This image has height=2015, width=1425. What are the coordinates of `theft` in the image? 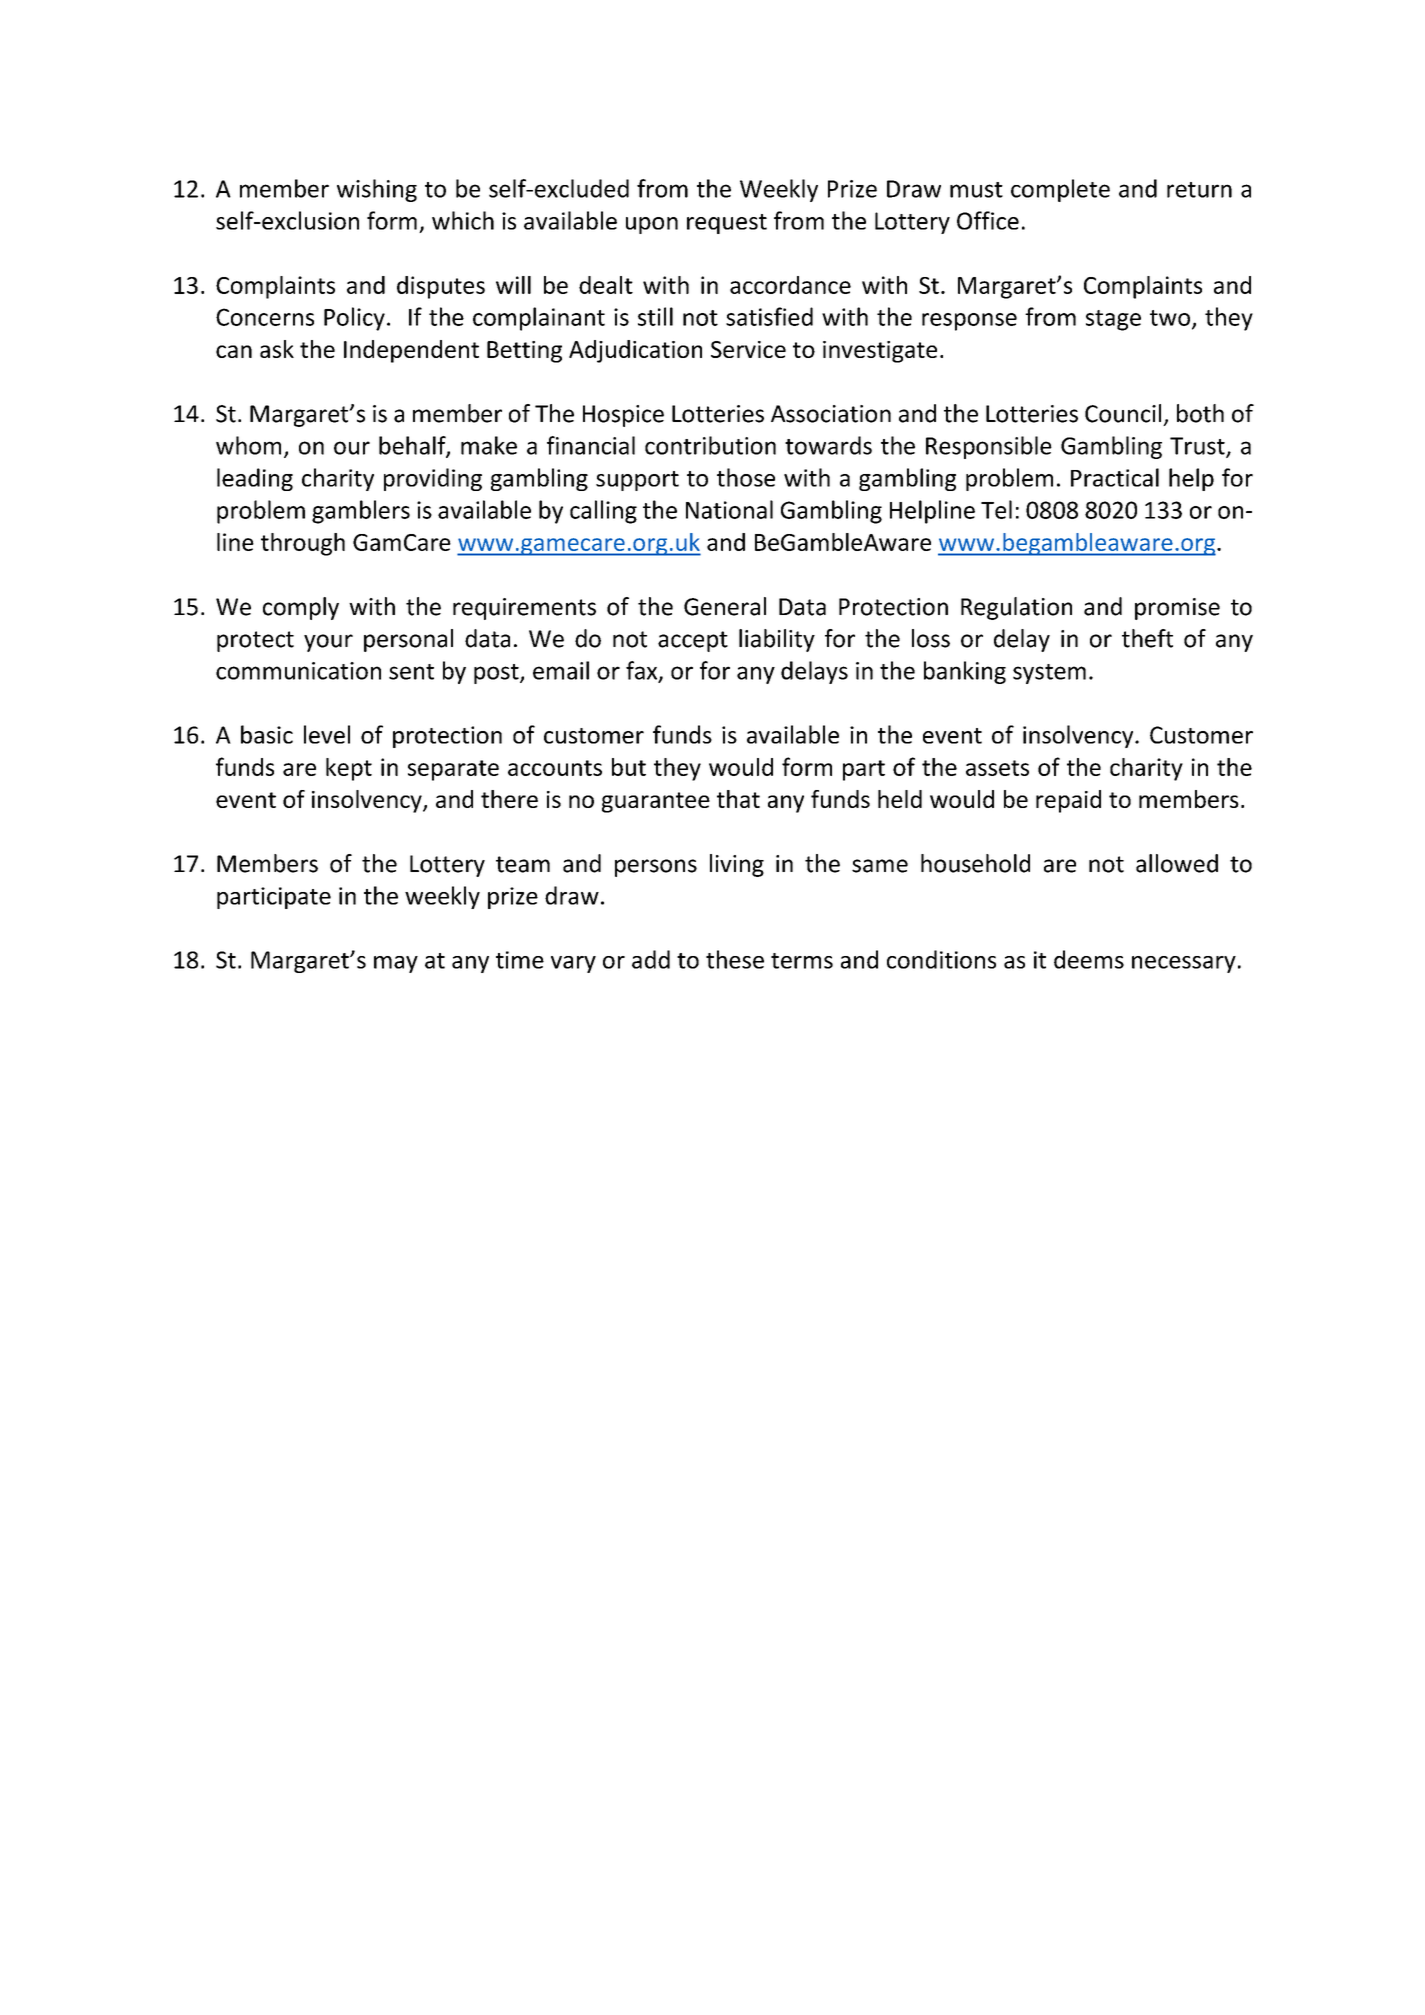 It's located at (1147, 638).
